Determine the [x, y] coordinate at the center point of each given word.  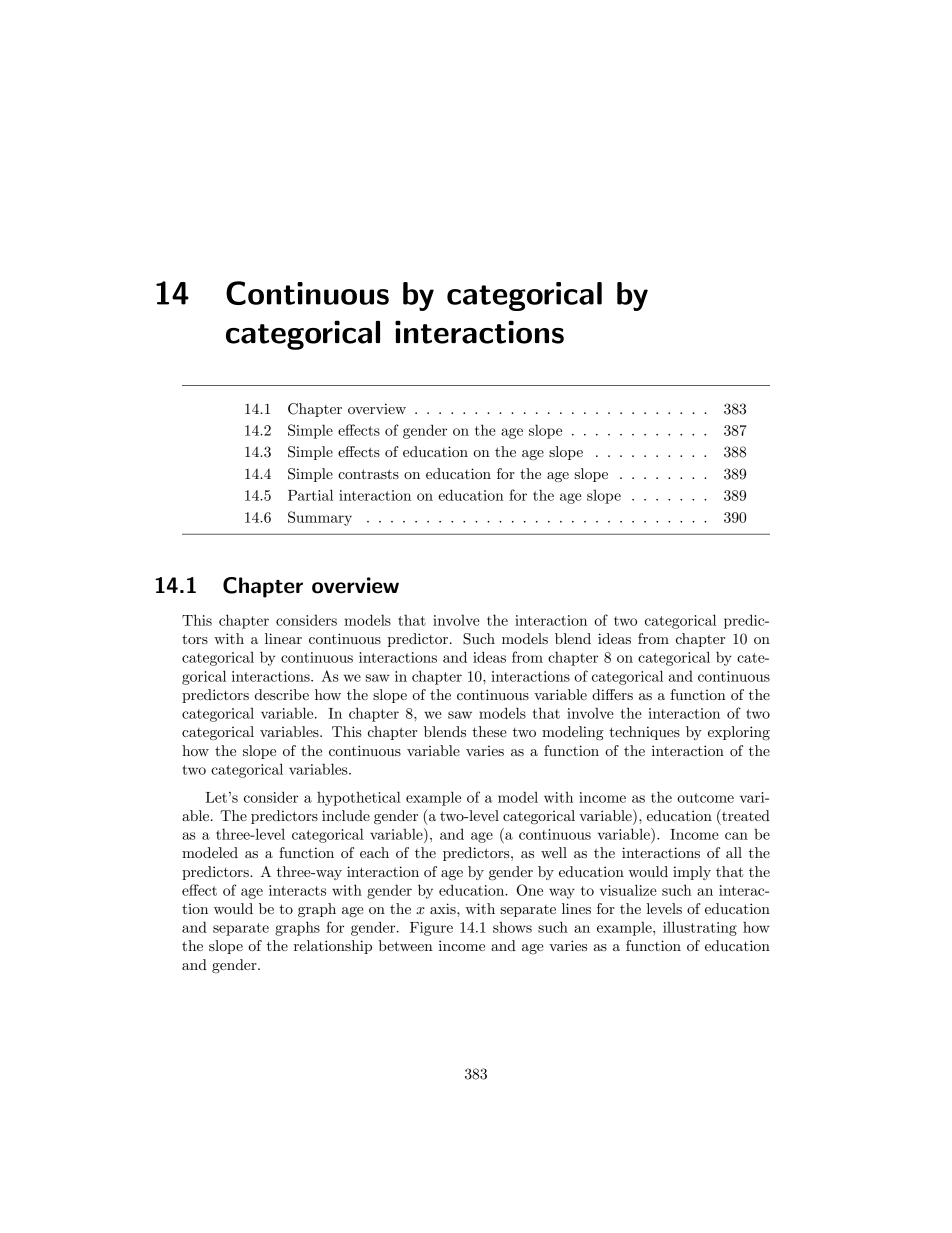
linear [283, 638]
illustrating [700, 928]
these [489, 731]
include [346, 815]
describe [282, 694]
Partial [310, 495]
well [554, 852]
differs [612, 694]
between [405, 945]
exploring [739, 733]
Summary [320, 518]
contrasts [368, 474]
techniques [644, 733]
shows [512, 927]
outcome [705, 798]
